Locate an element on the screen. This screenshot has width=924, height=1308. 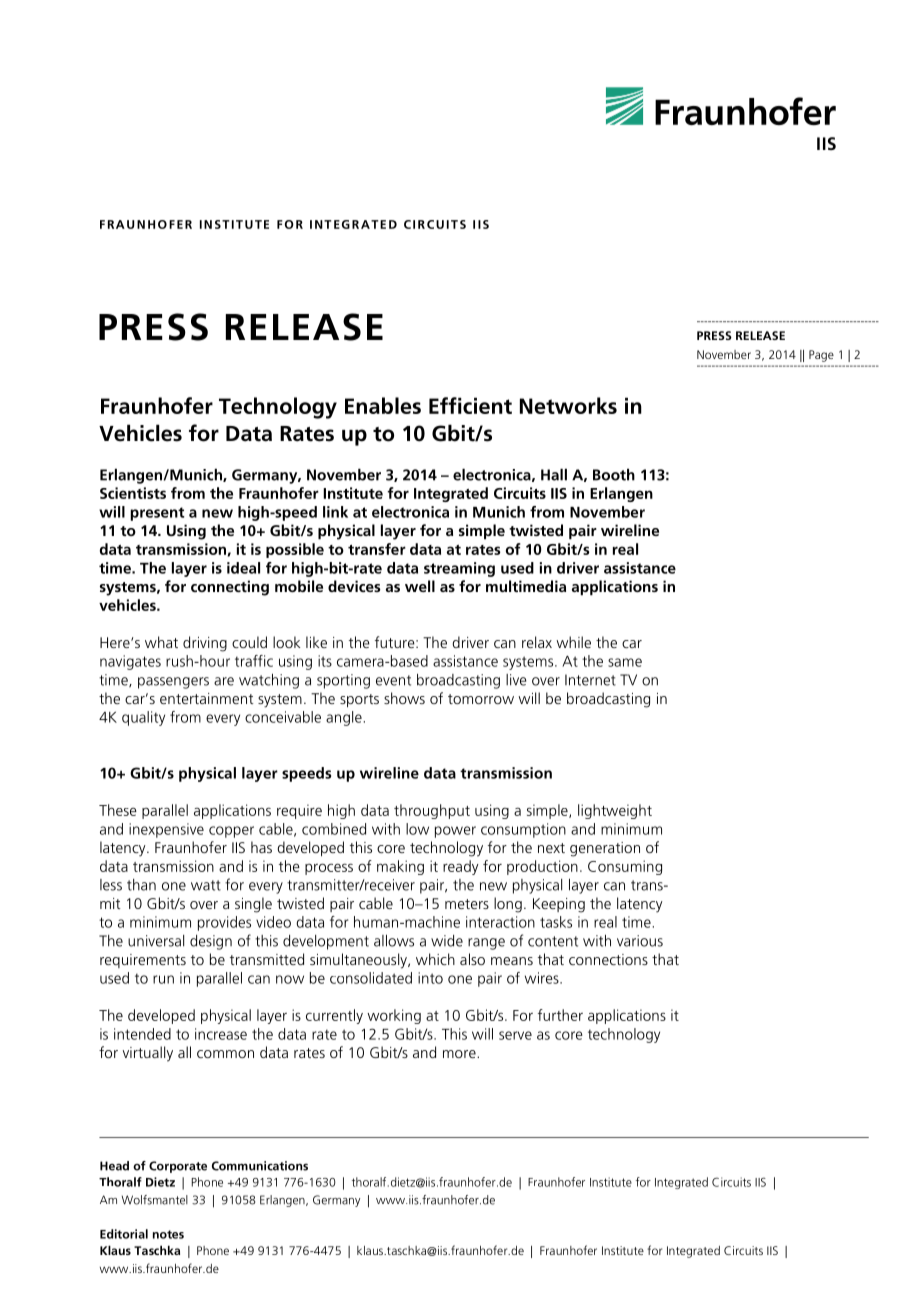
Booth is located at coordinates (614, 474).
